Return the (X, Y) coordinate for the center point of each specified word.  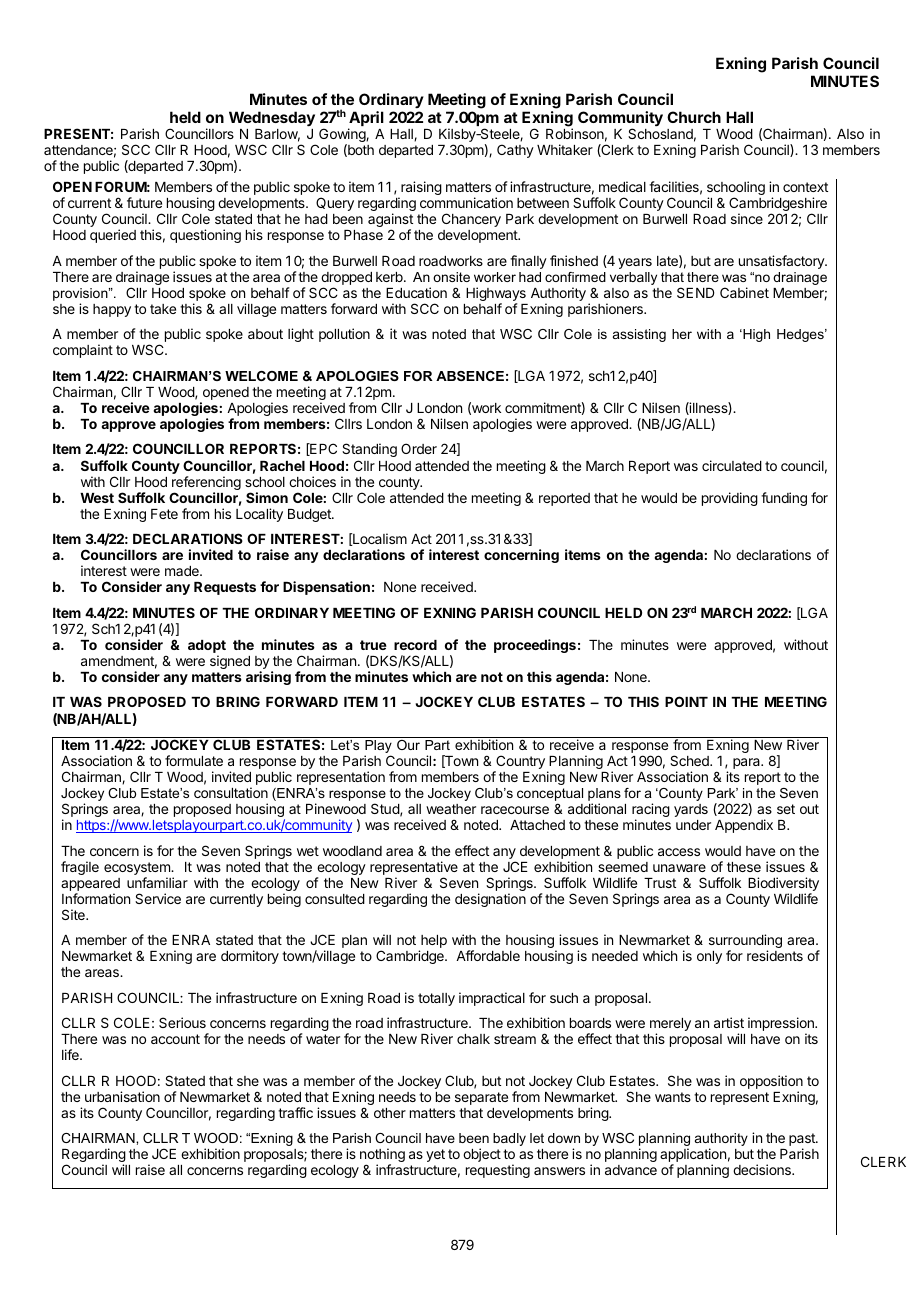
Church (694, 117)
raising (420, 189)
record (415, 645)
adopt (207, 648)
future (144, 202)
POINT (686, 701)
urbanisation (122, 1096)
